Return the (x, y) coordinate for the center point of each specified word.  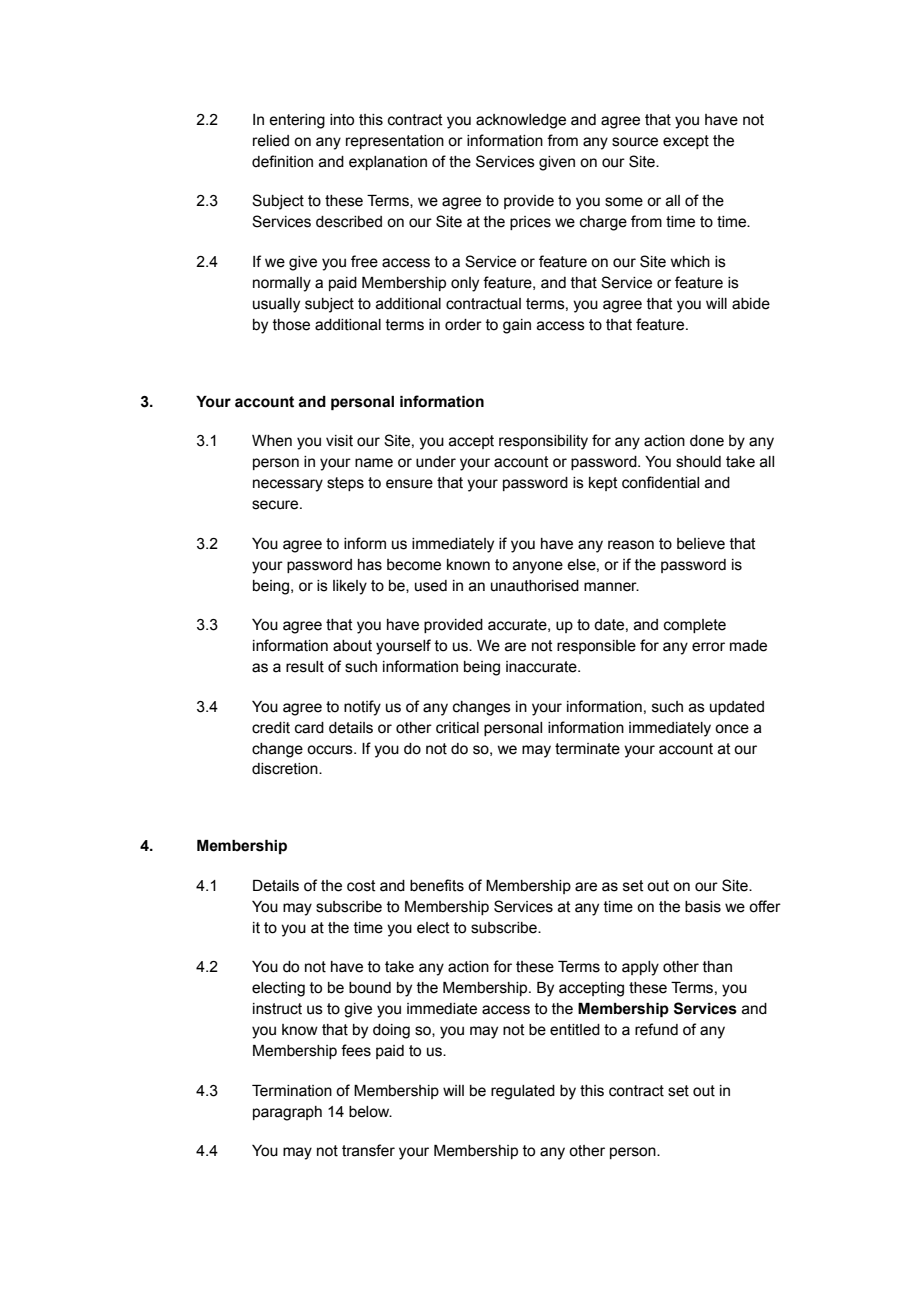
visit (339, 441)
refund (656, 1029)
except (686, 142)
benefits (437, 885)
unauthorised (535, 586)
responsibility (543, 442)
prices (530, 223)
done (707, 441)
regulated (523, 1092)
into (342, 120)
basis (703, 907)
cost (361, 886)
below (370, 1112)
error (708, 647)
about (352, 646)
